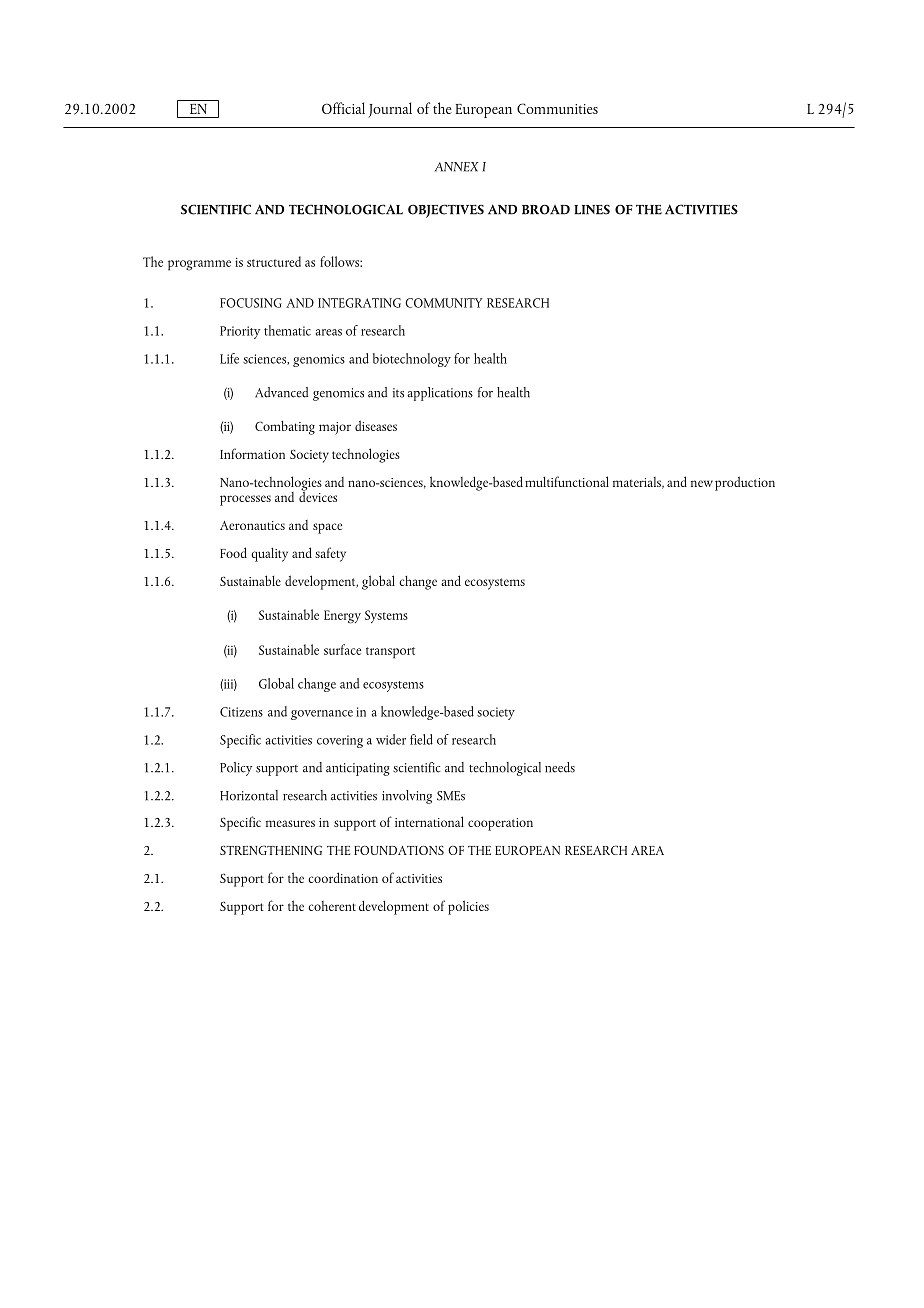 The height and width of the document is (1308, 924). What do you see at coordinates (560, 767) in the document?
I see `needs` at bounding box center [560, 767].
